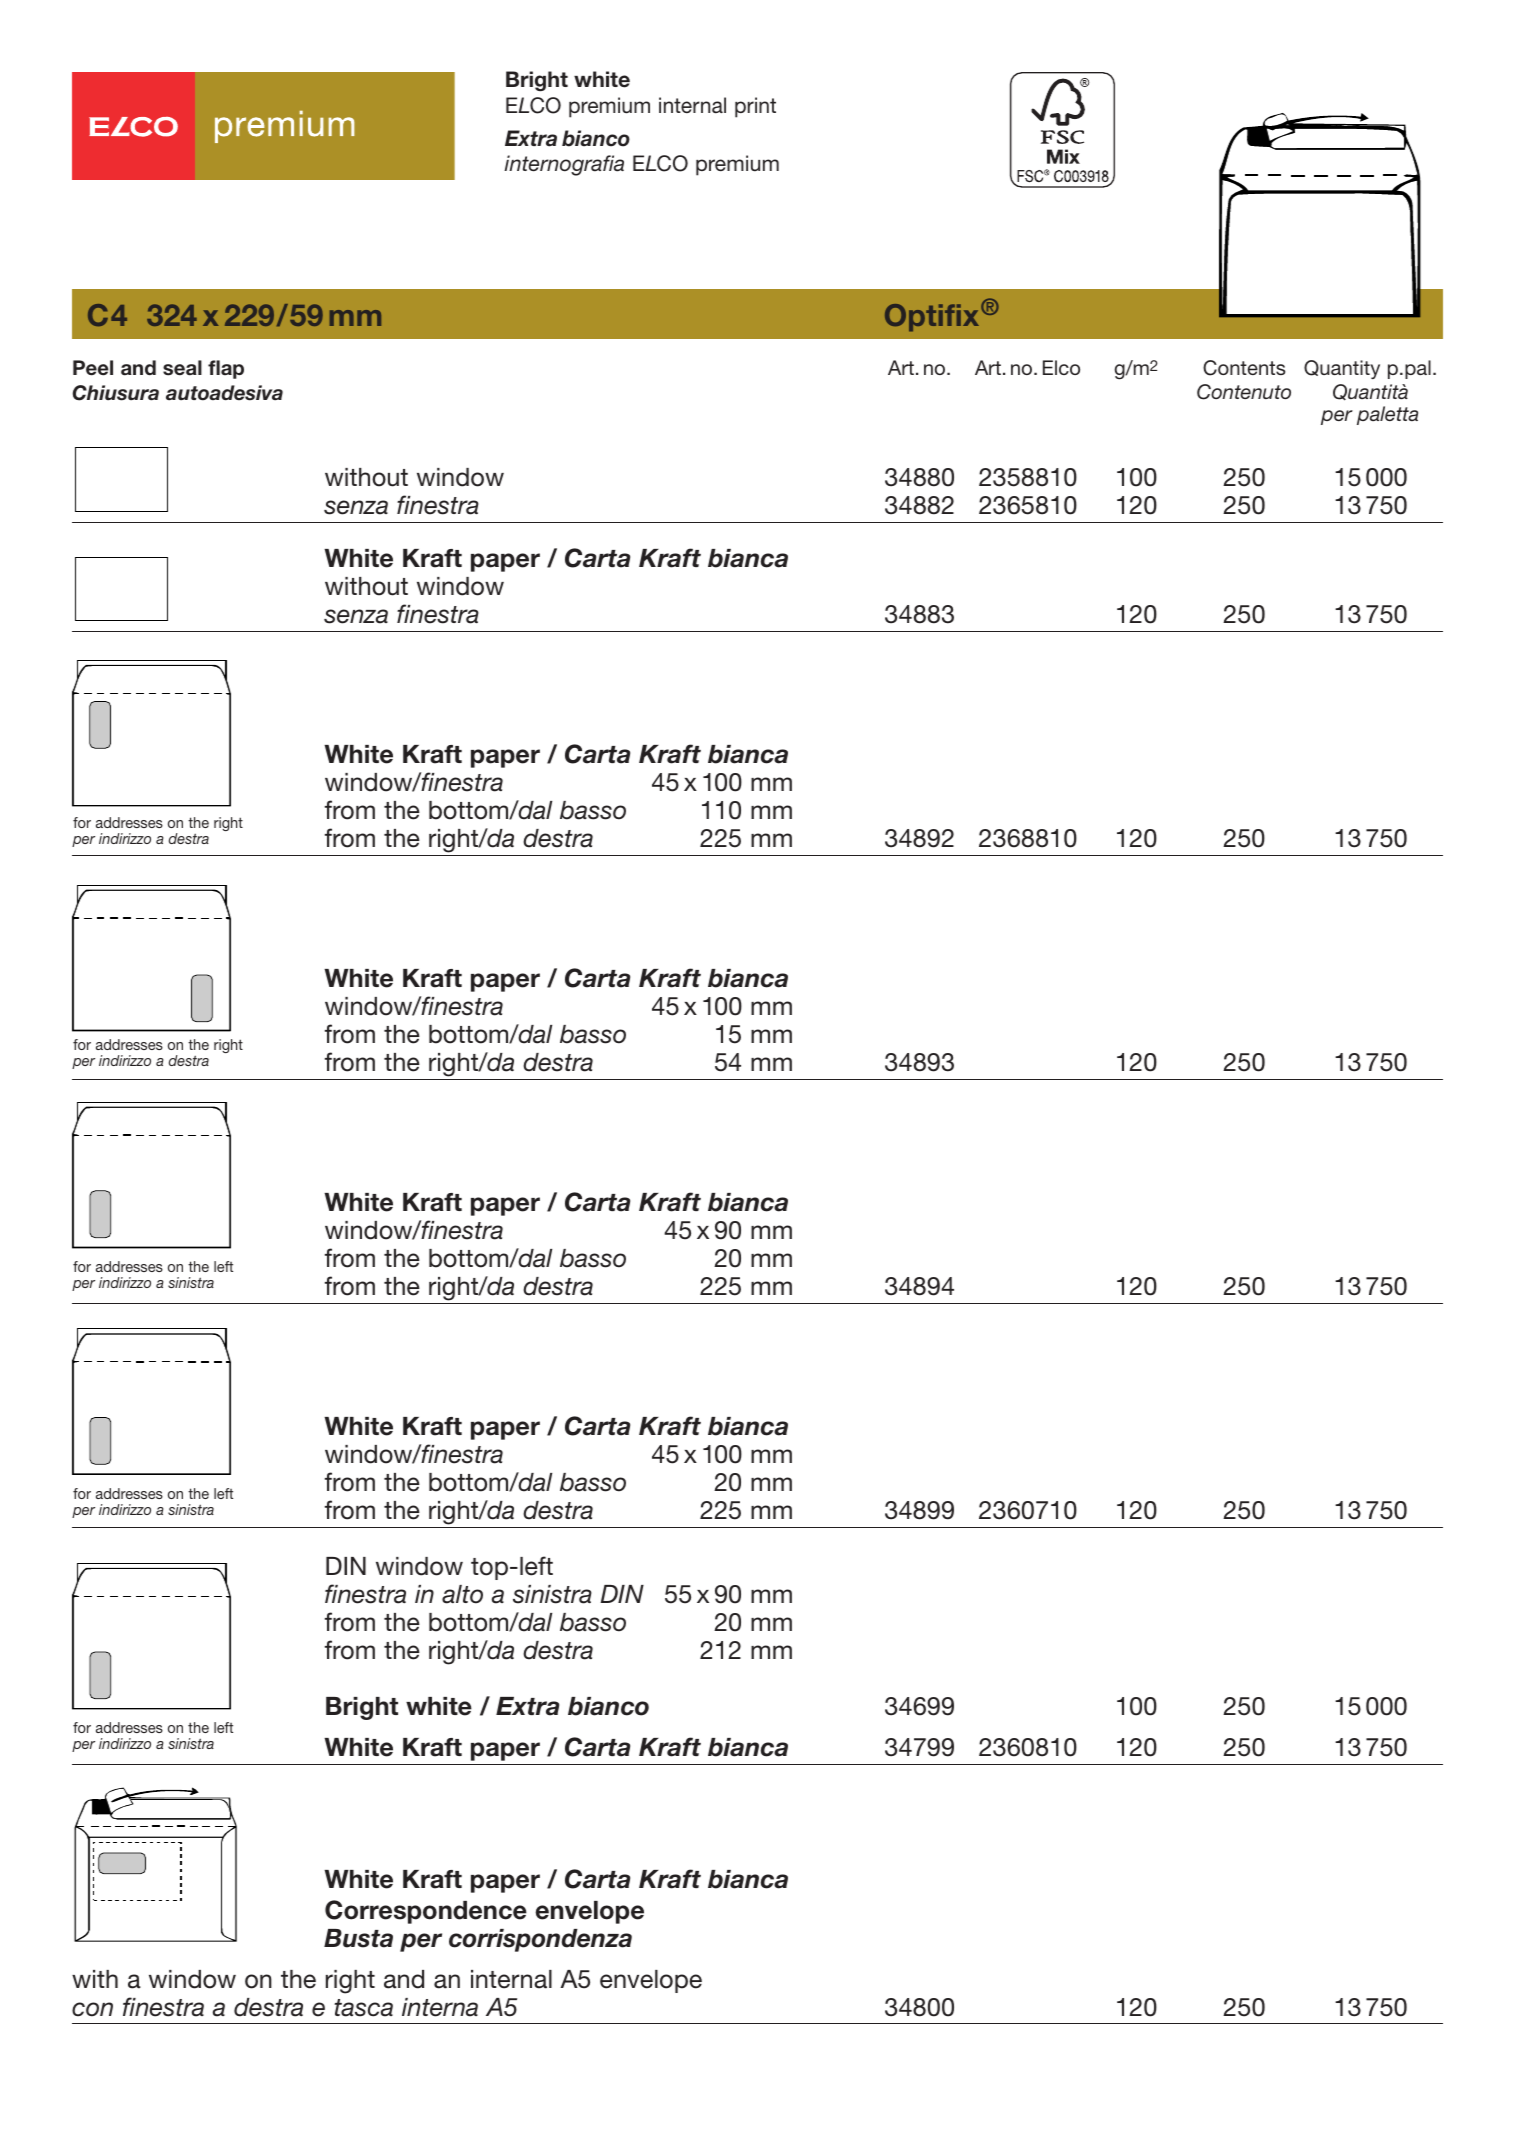 The image size is (1515, 2143). I want to click on Correspondence, so click(426, 1912).
